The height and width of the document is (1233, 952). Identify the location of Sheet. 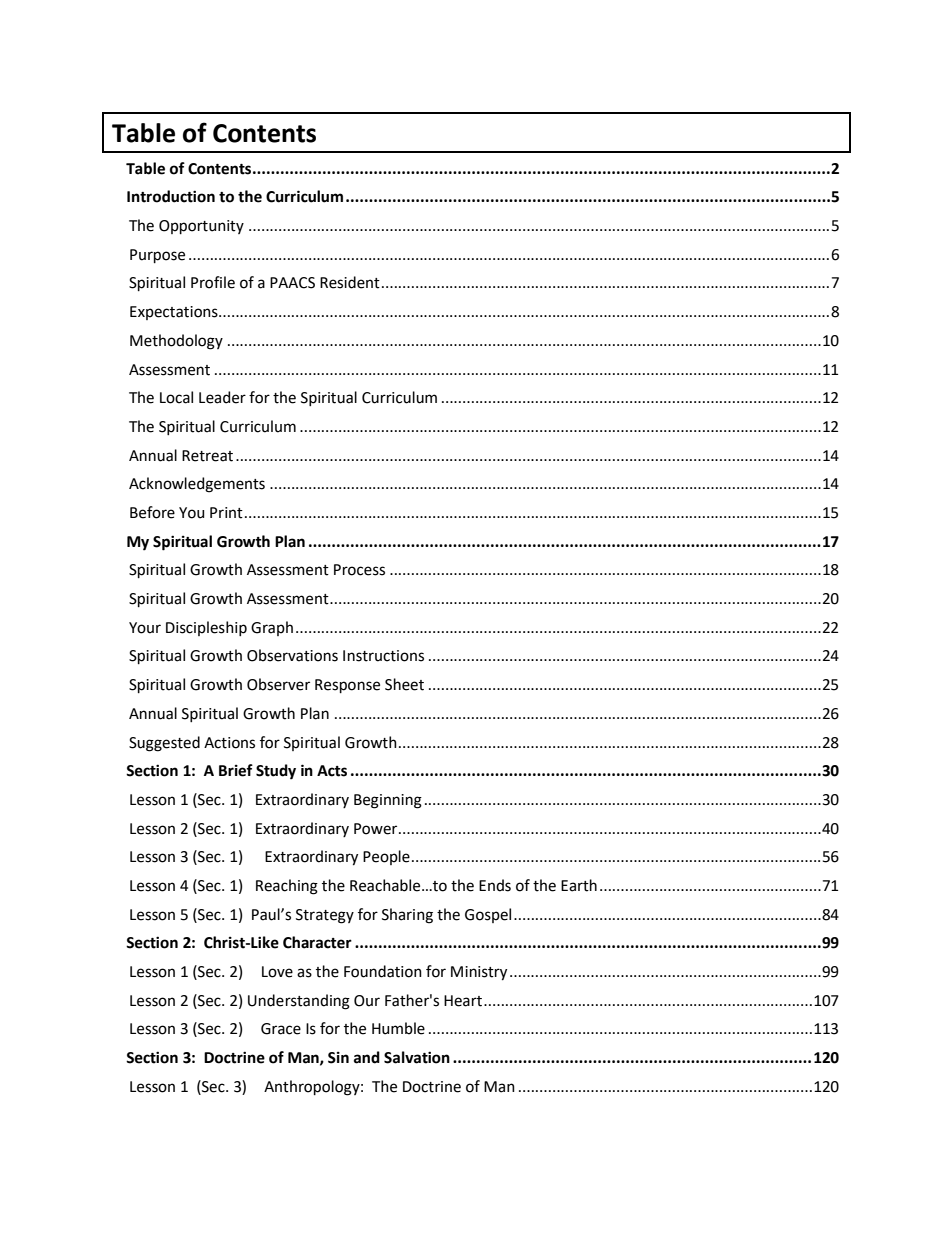
(404, 684).
